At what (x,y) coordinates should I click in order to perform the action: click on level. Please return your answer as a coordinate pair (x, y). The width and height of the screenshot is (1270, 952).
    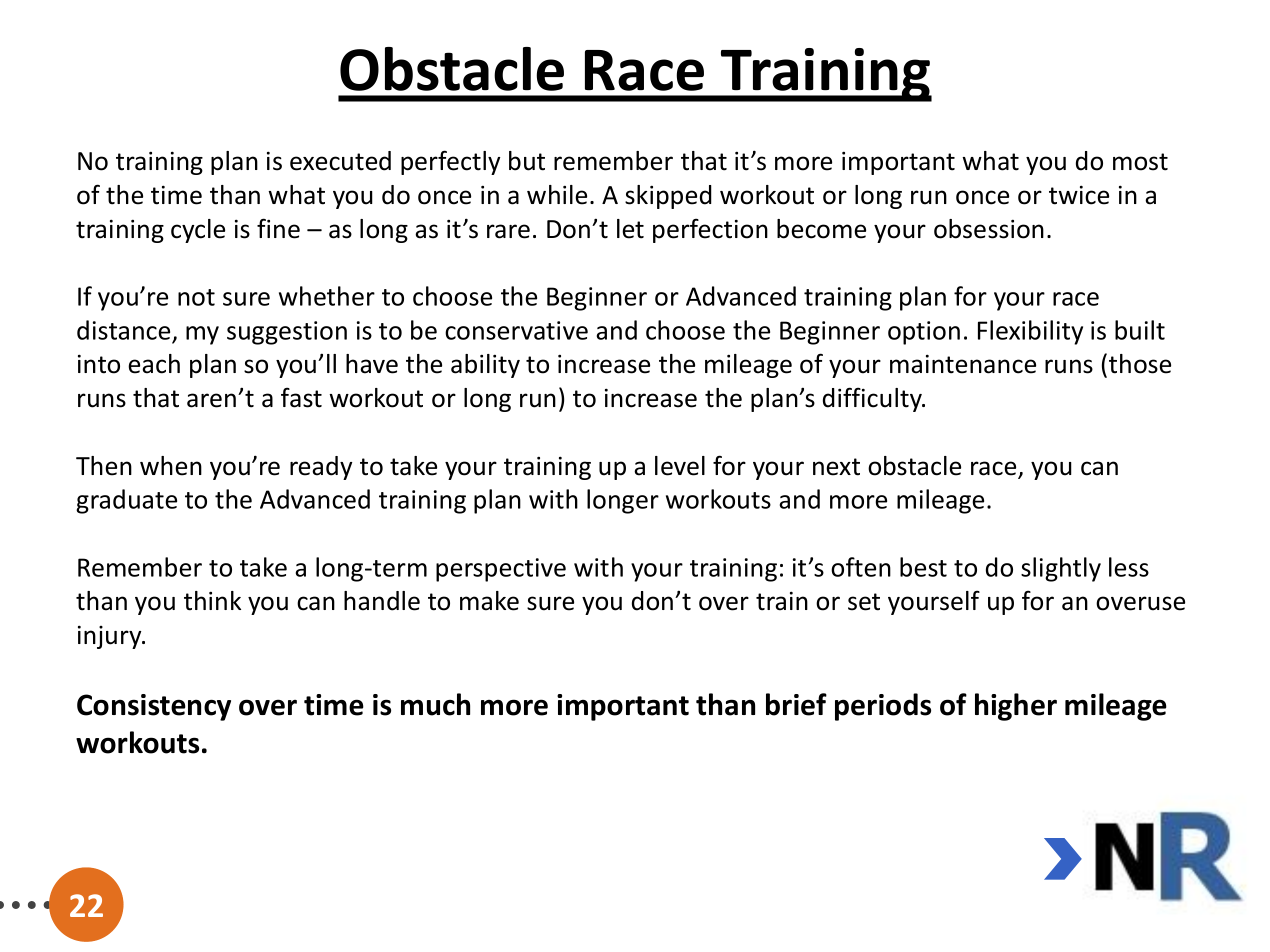
    Looking at the image, I should click on (680, 466).
